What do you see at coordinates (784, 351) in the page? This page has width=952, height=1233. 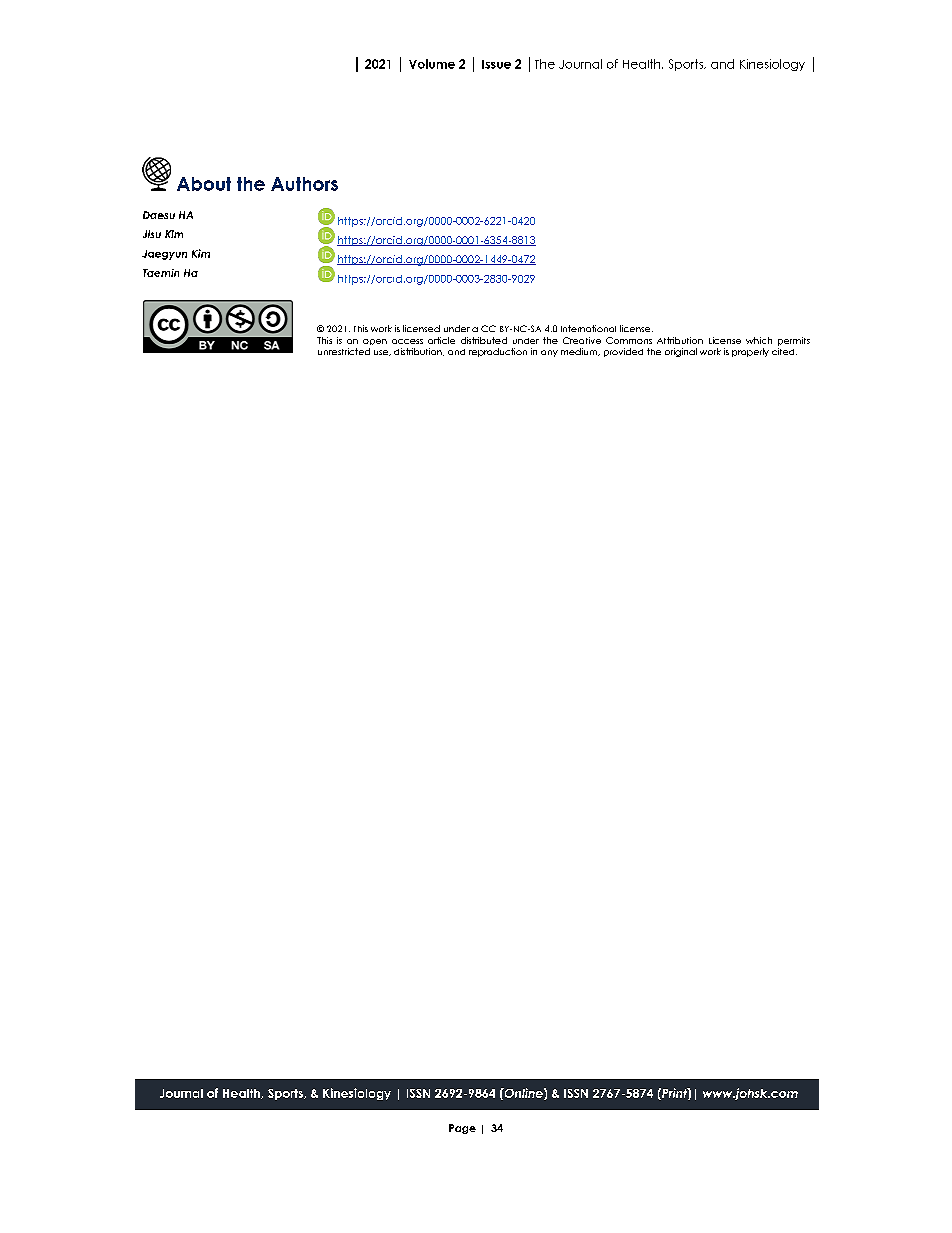 I see `cited` at bounding box center [784, 351].
